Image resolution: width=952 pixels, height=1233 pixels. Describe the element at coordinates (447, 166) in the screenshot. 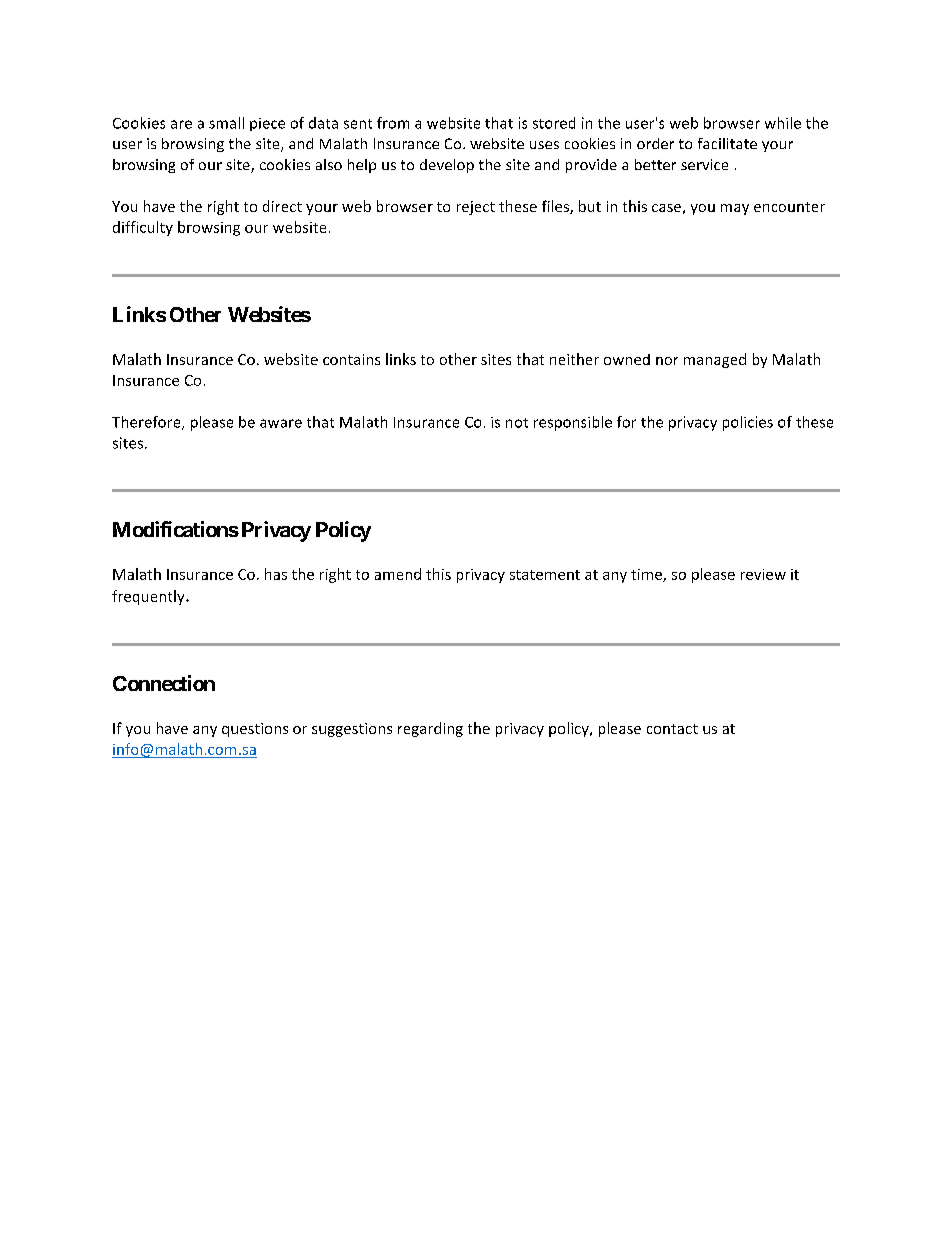

I see `develop` at that location.
